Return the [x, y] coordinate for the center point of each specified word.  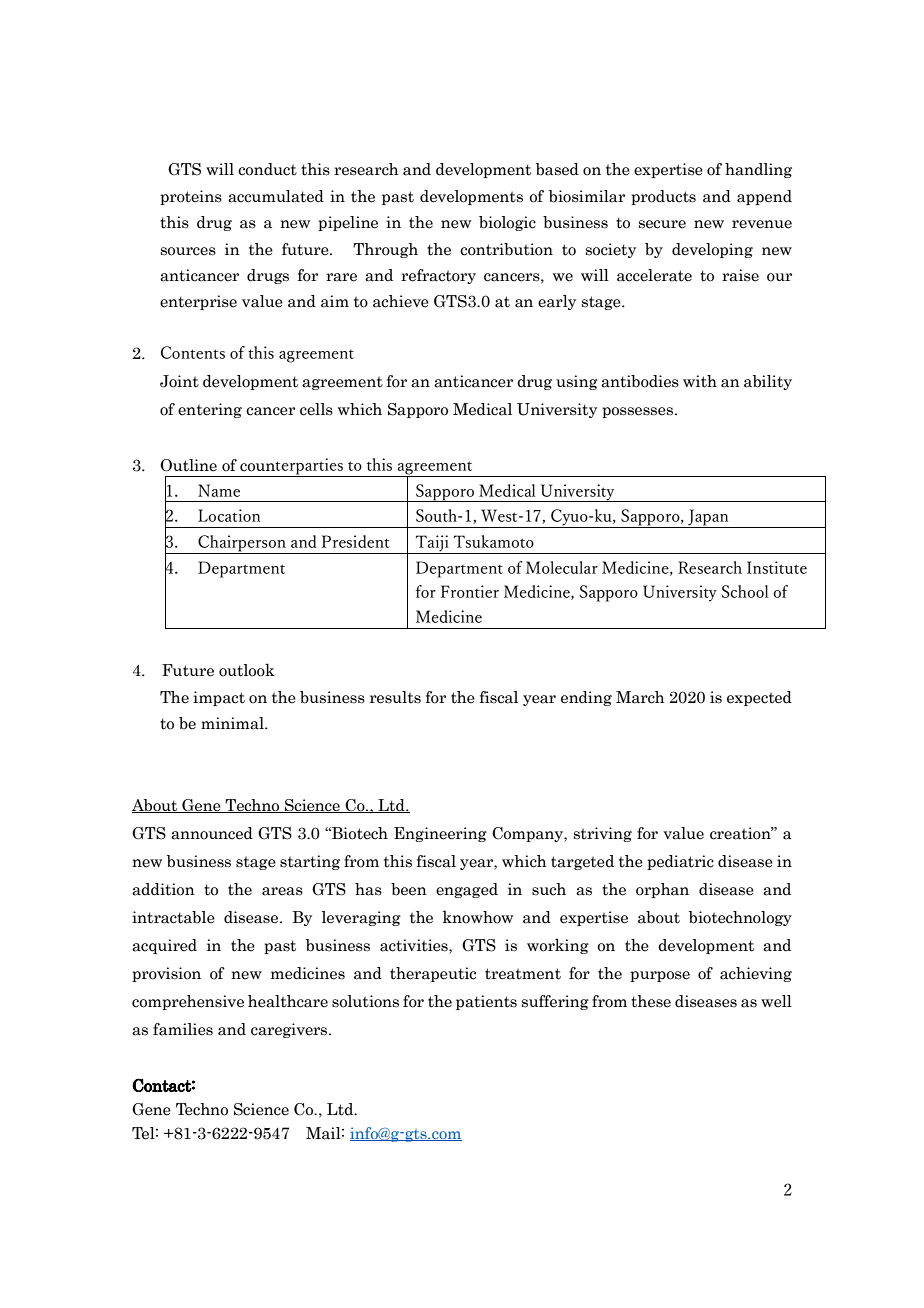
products [663, 197]
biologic [507, 223]
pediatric [680, 862]
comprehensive [188, 1002]
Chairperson [242, 544]
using [577, 382]
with [700, 381]
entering [210, 410]
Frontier [470, 591]
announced [212, 833]
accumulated [276, 196]
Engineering [440, 834]
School [745, 591]
